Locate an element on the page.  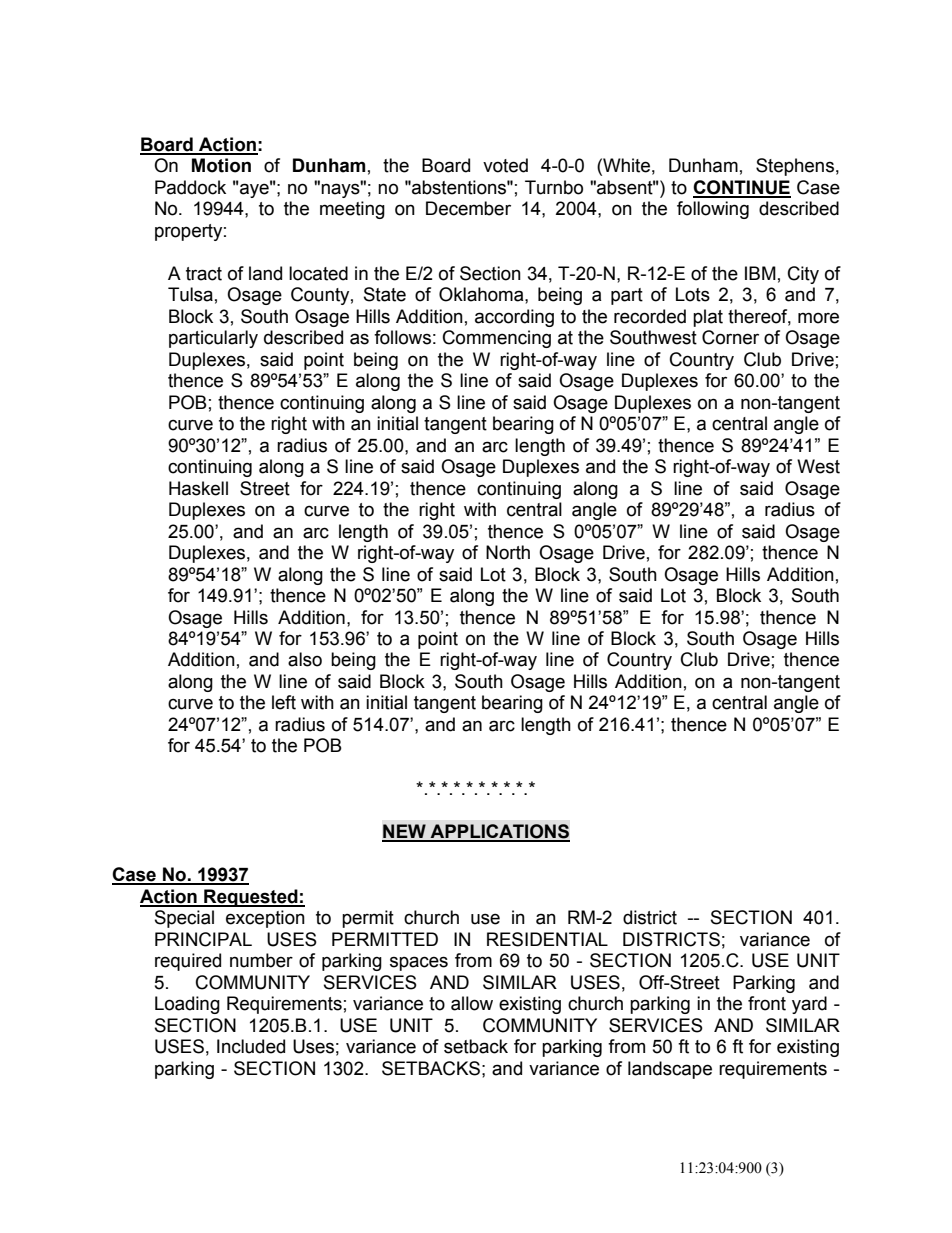
following is located at coordinates (713, 210).
